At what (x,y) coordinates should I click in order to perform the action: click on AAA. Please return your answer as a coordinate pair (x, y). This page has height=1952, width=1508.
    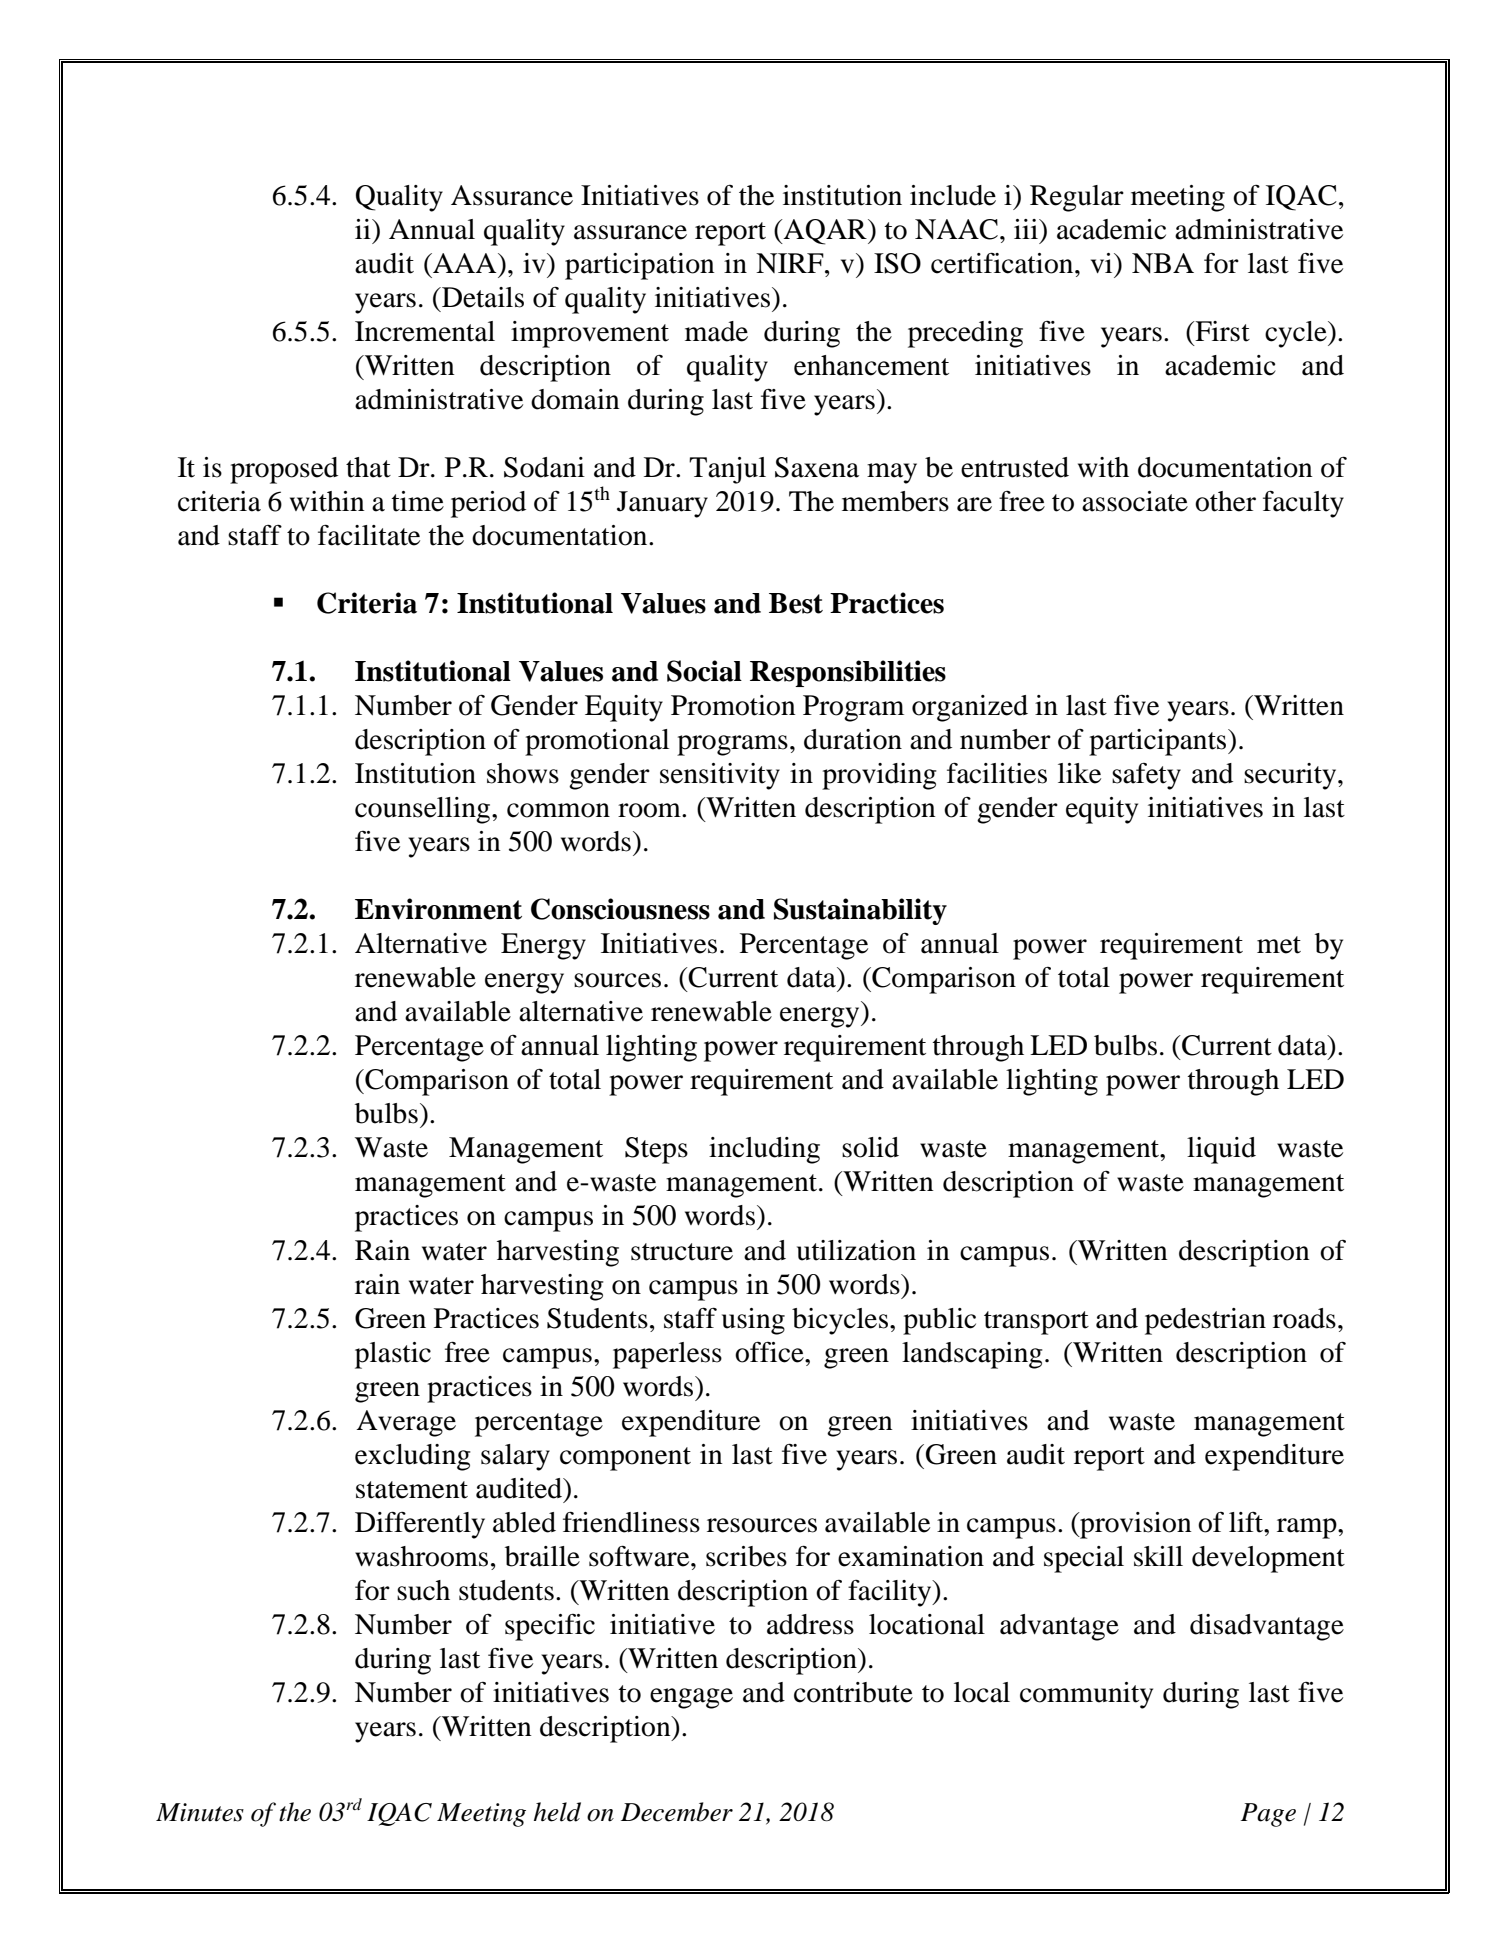
    Looking at the image, I should click on (465, 263).
